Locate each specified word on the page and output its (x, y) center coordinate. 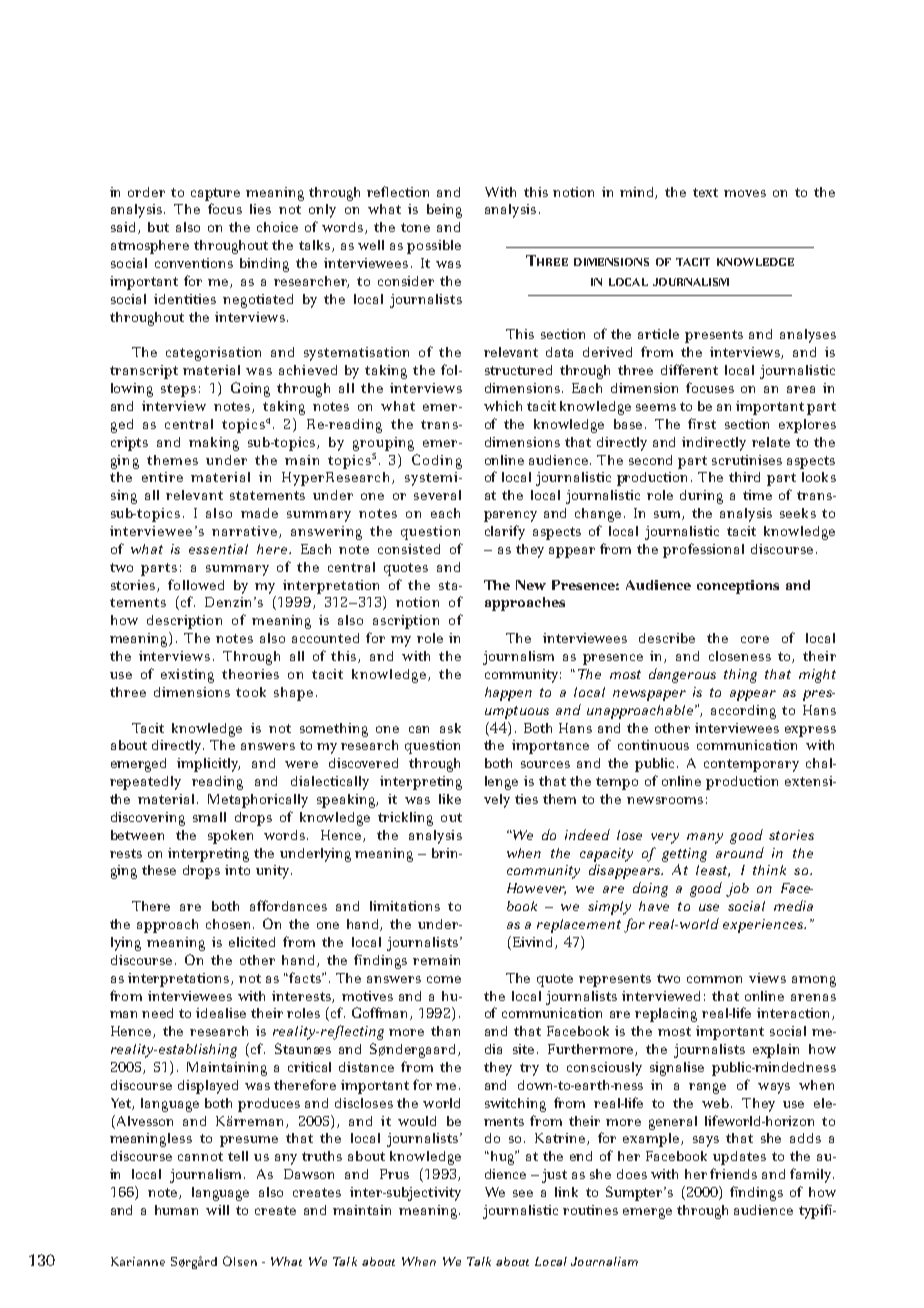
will (217, 1210)
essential (218, 549)
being (444, 211)
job (737, 890)
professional (703, 550)
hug (502, 1158)
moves (745, 193)
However (536, 889)
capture (215, 194)
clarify (505, 532)
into (237, 870)
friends (733, 1173)
